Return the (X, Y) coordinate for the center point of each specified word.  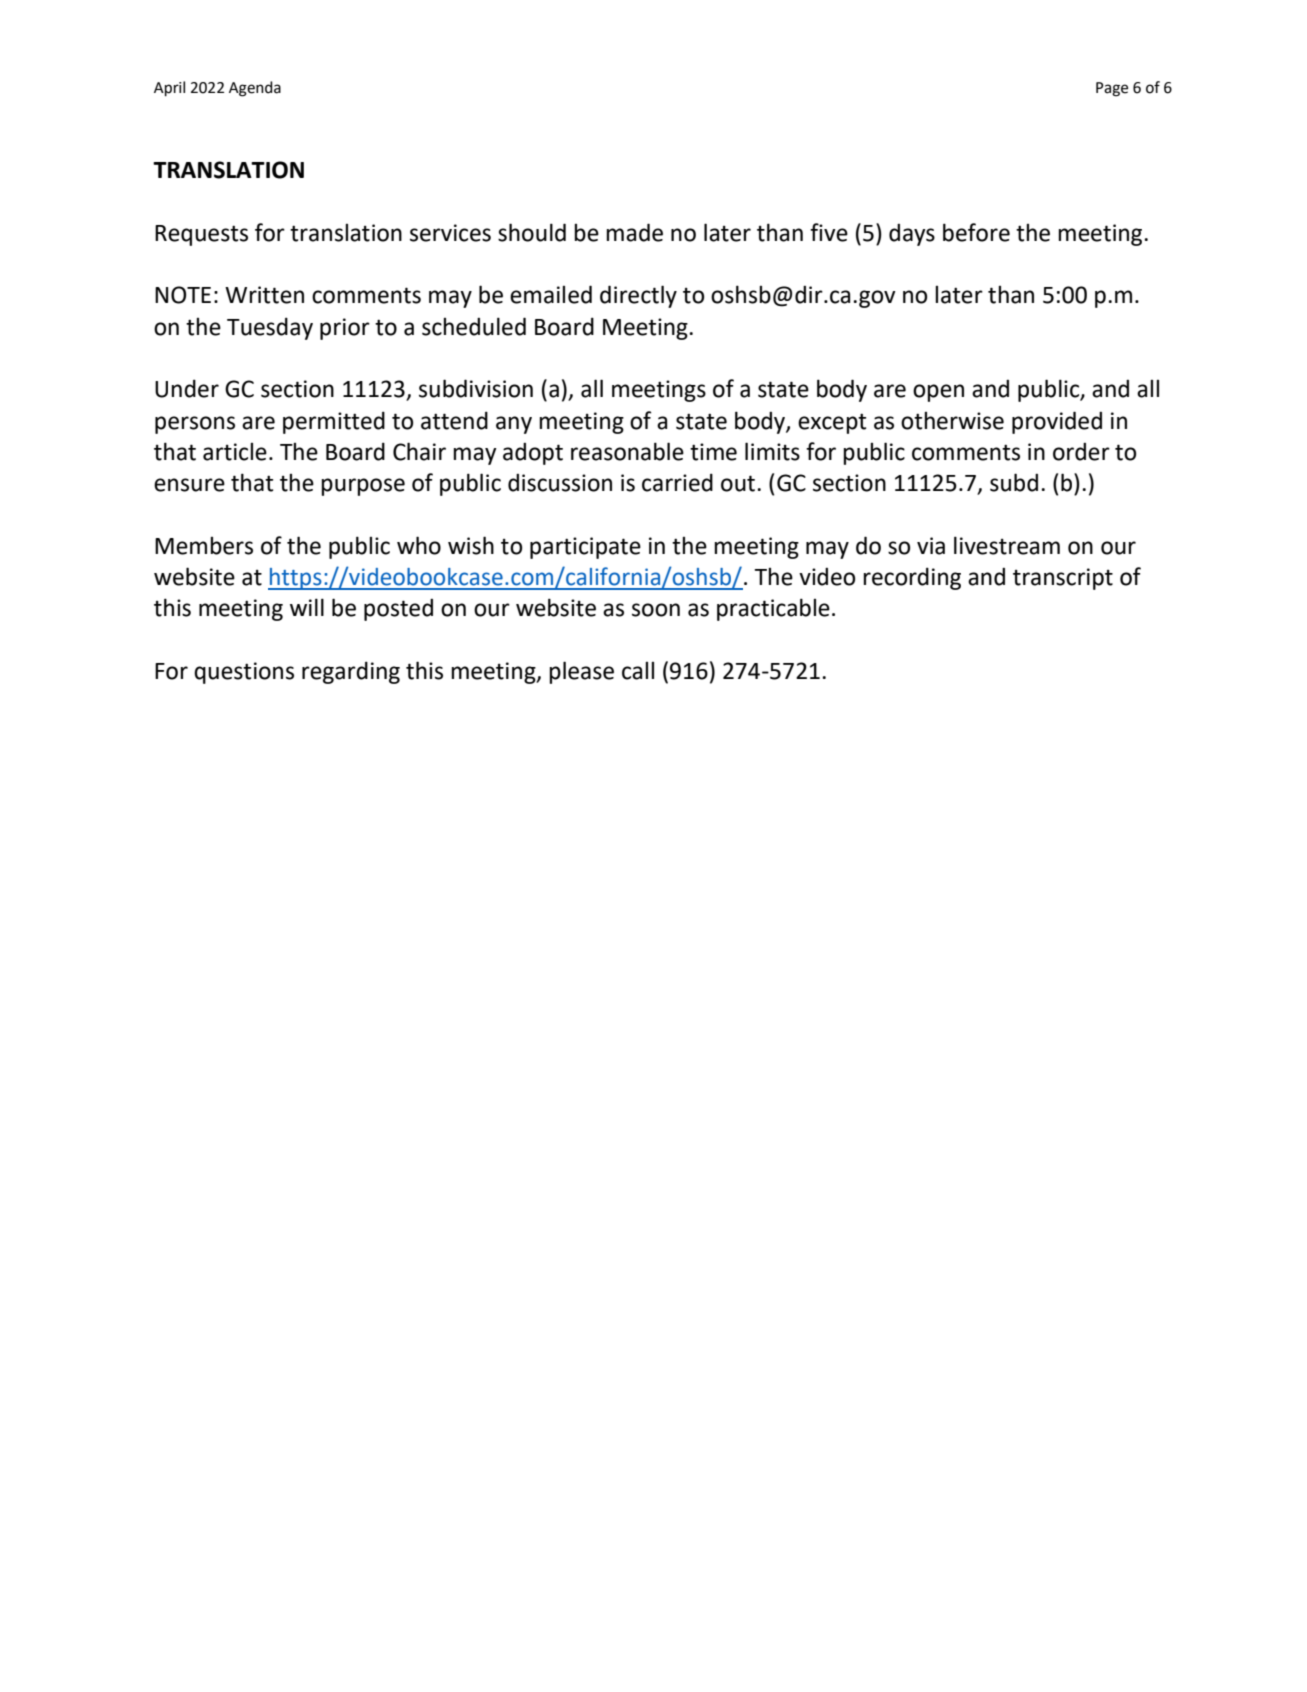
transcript (1063, 579)
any (514, 425)
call (638, 671)
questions (244, 673)
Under (187, 388)
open (938, 393)
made (634, 232)
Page (1112, 89)
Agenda (255, 89)
